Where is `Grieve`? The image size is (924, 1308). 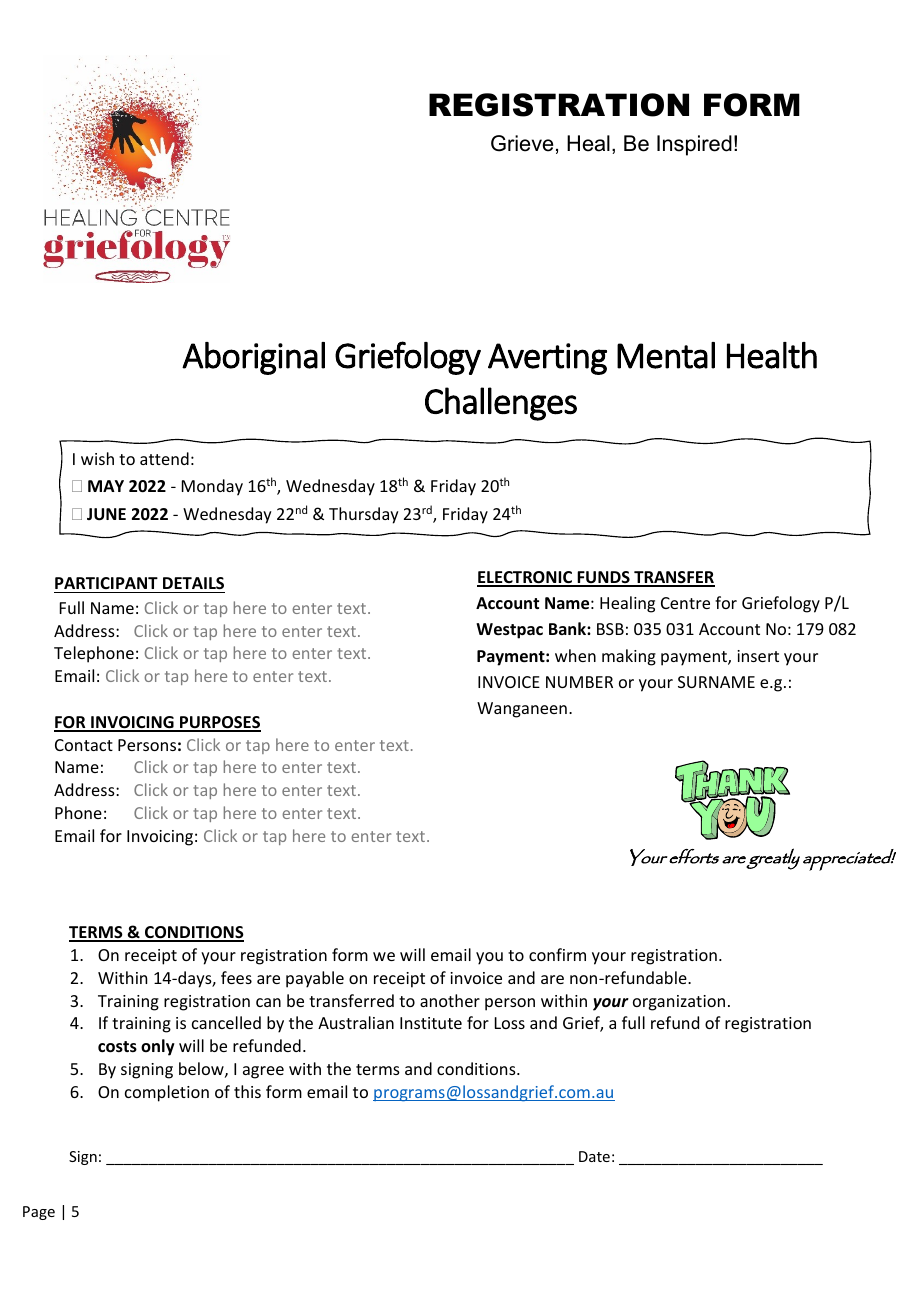
Grieve is located at coordinates (522, 143).
